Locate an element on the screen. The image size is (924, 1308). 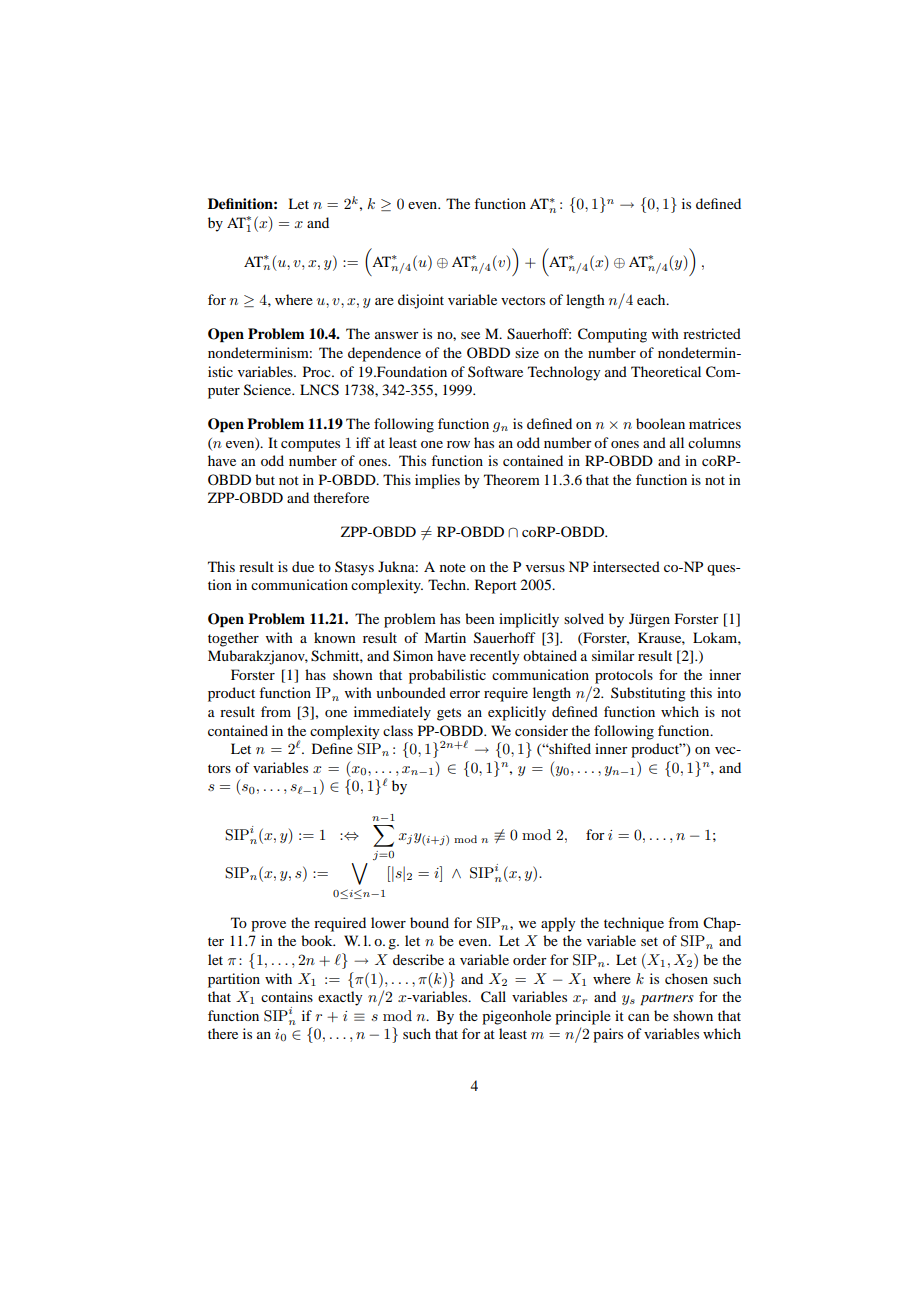
partners is located at coordinates (667, 1000).
